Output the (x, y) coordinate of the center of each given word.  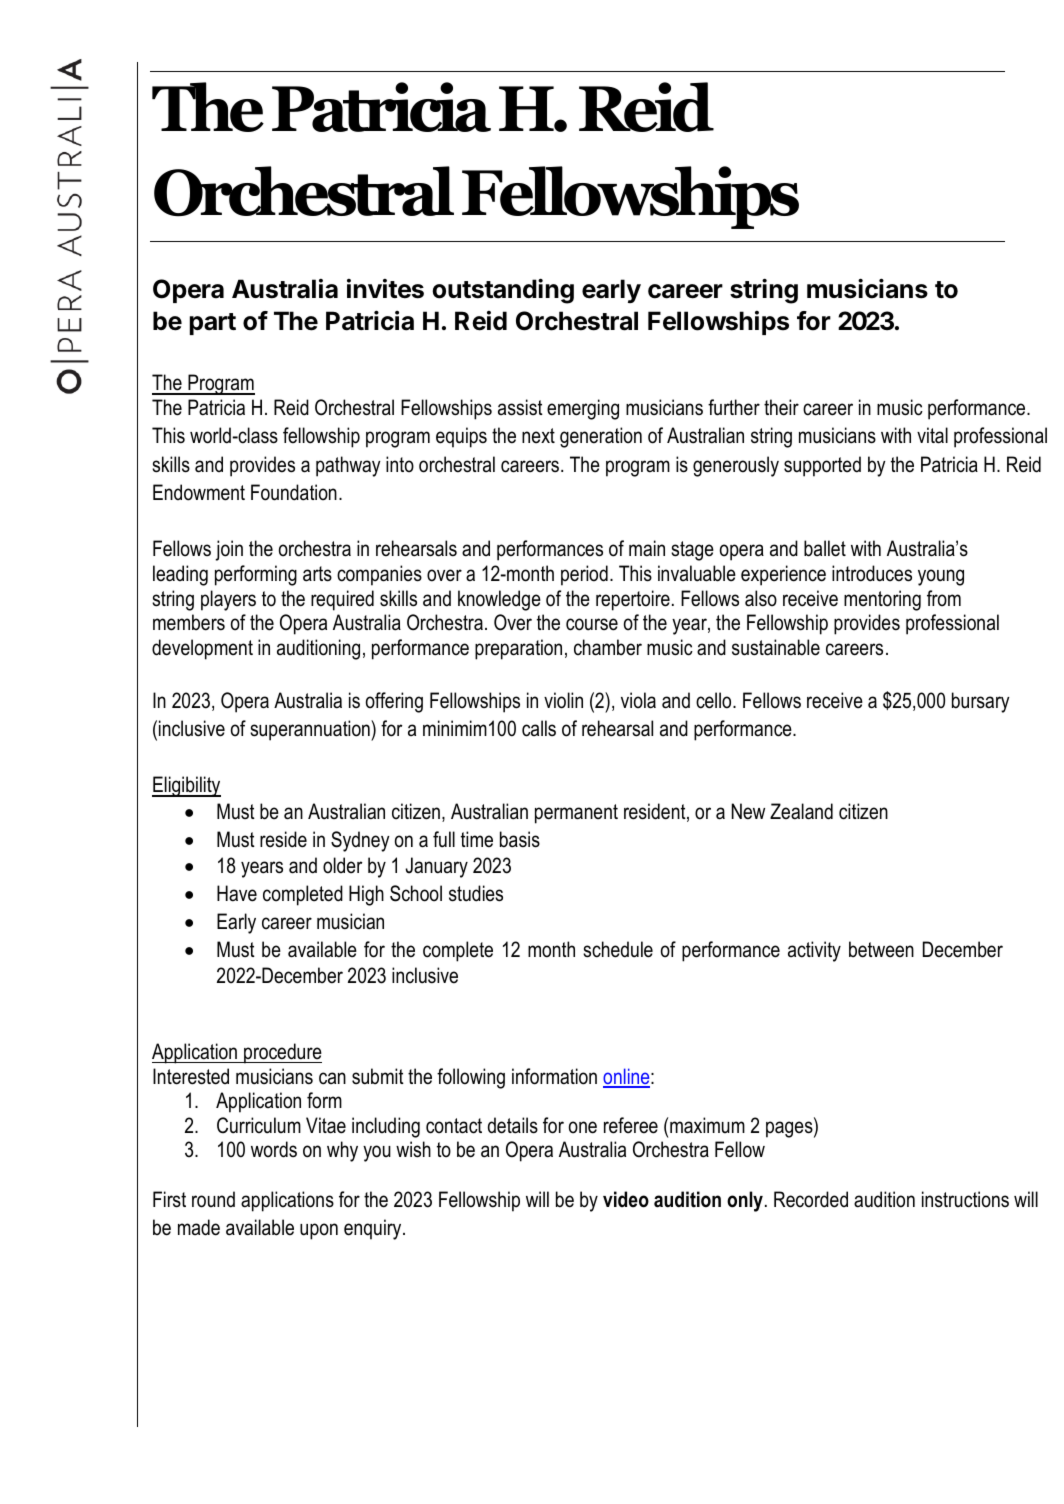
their (781, 407)
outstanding (503, 291)
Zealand (801, 811)
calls (539, 728)
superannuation (311, 730)
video (626, 1199)
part (213, 324)
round (213, 1199)
